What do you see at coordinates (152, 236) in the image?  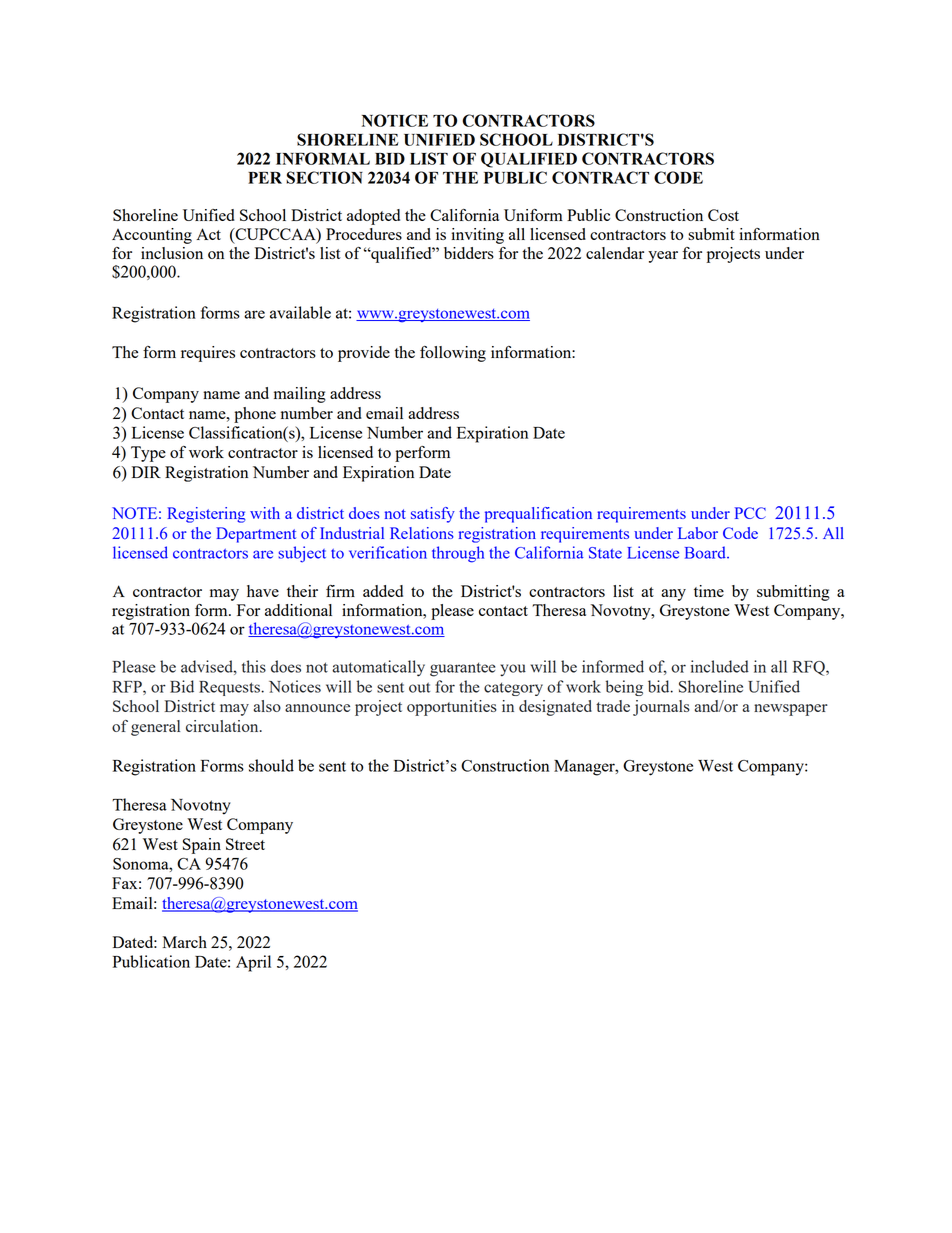 I see `Accounting` at bounding box center [152, 236].
